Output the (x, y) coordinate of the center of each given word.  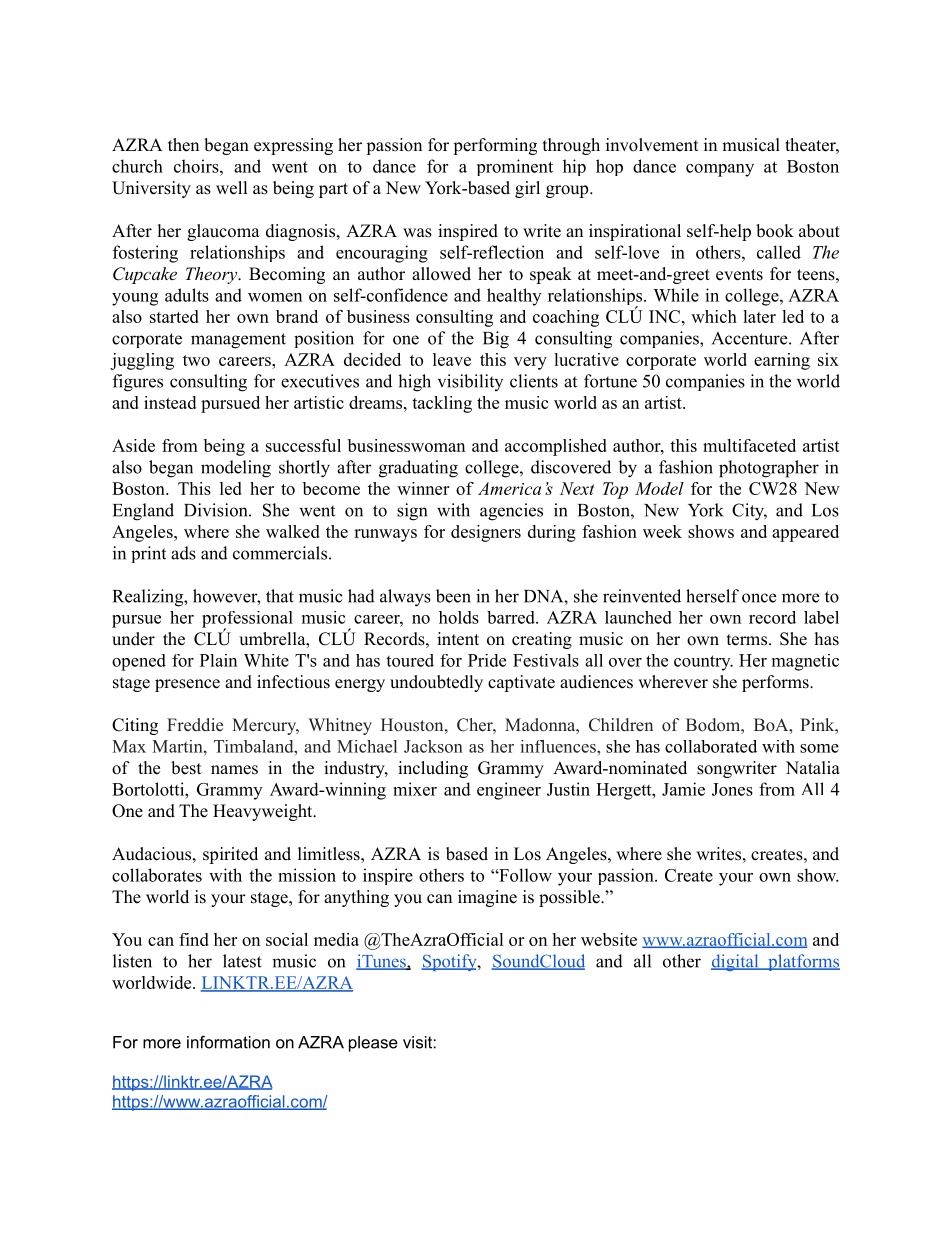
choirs (197, 166)
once (759, 598)
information (228, 1042)
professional (247, 620)
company (720, 170)
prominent (515, 167)
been (453, 596)
